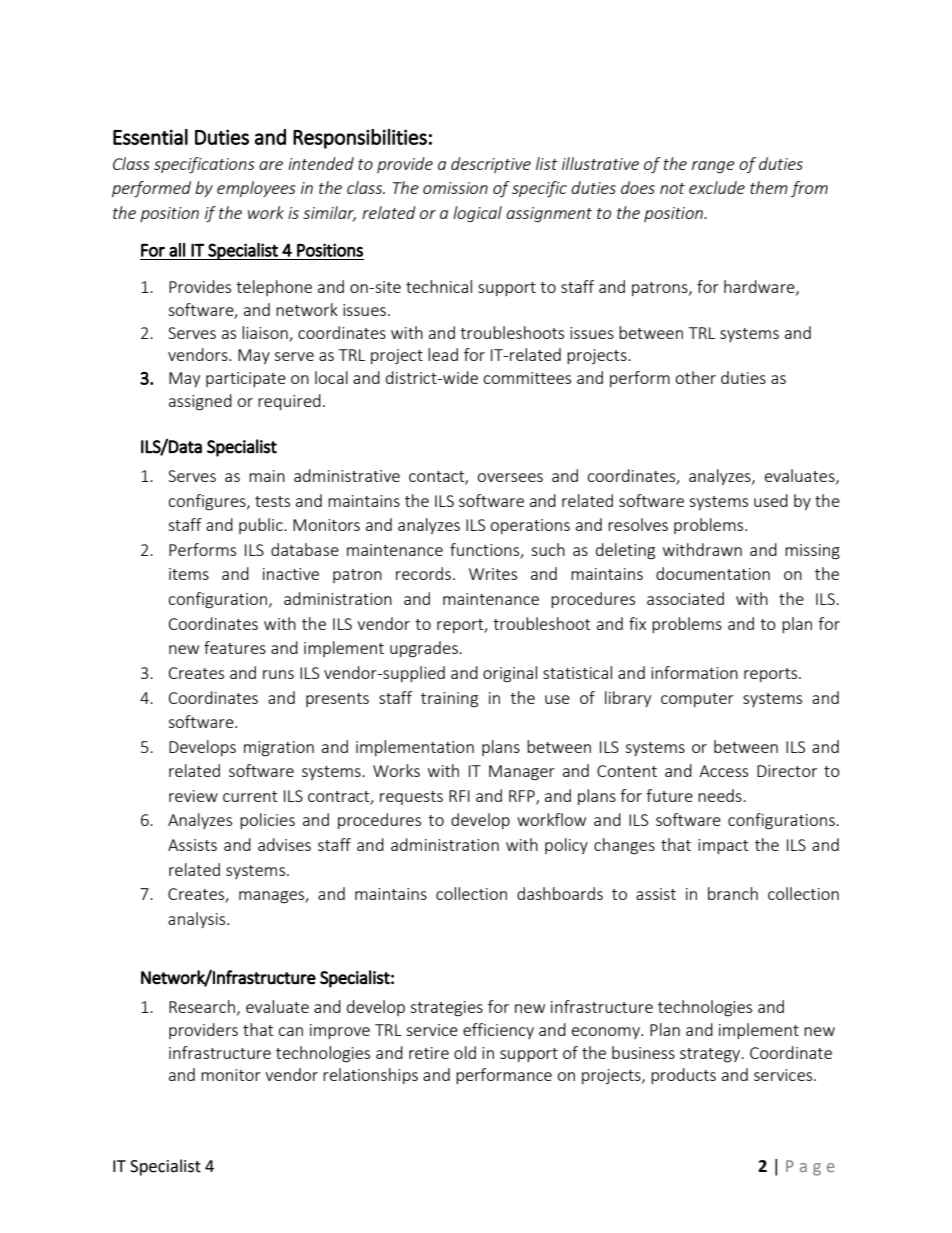  What do you see at coordinates (491, 165) in the screenshot?
I see `descriptive` at bounding box center [491, 165].
